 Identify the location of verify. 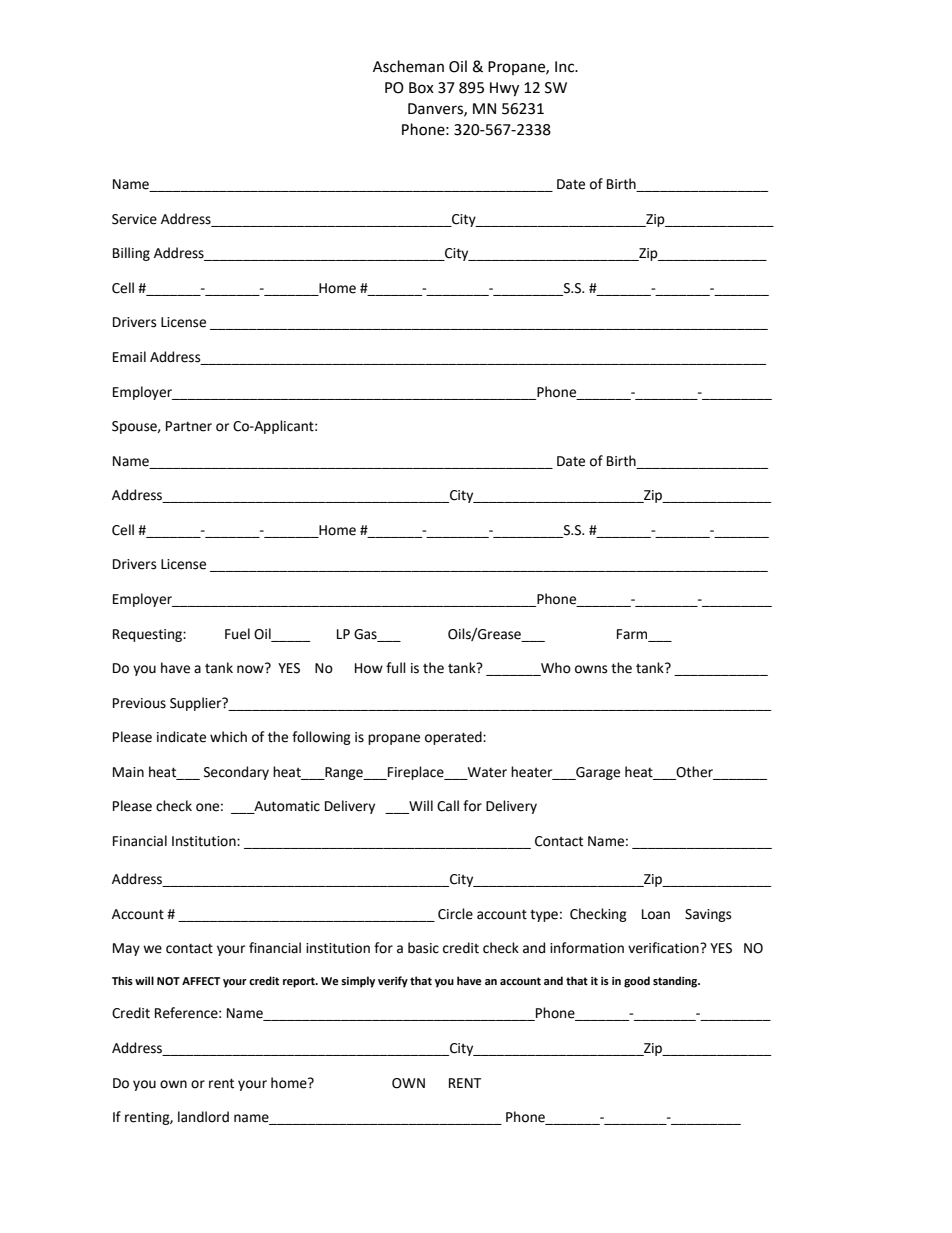
(393, 982).
